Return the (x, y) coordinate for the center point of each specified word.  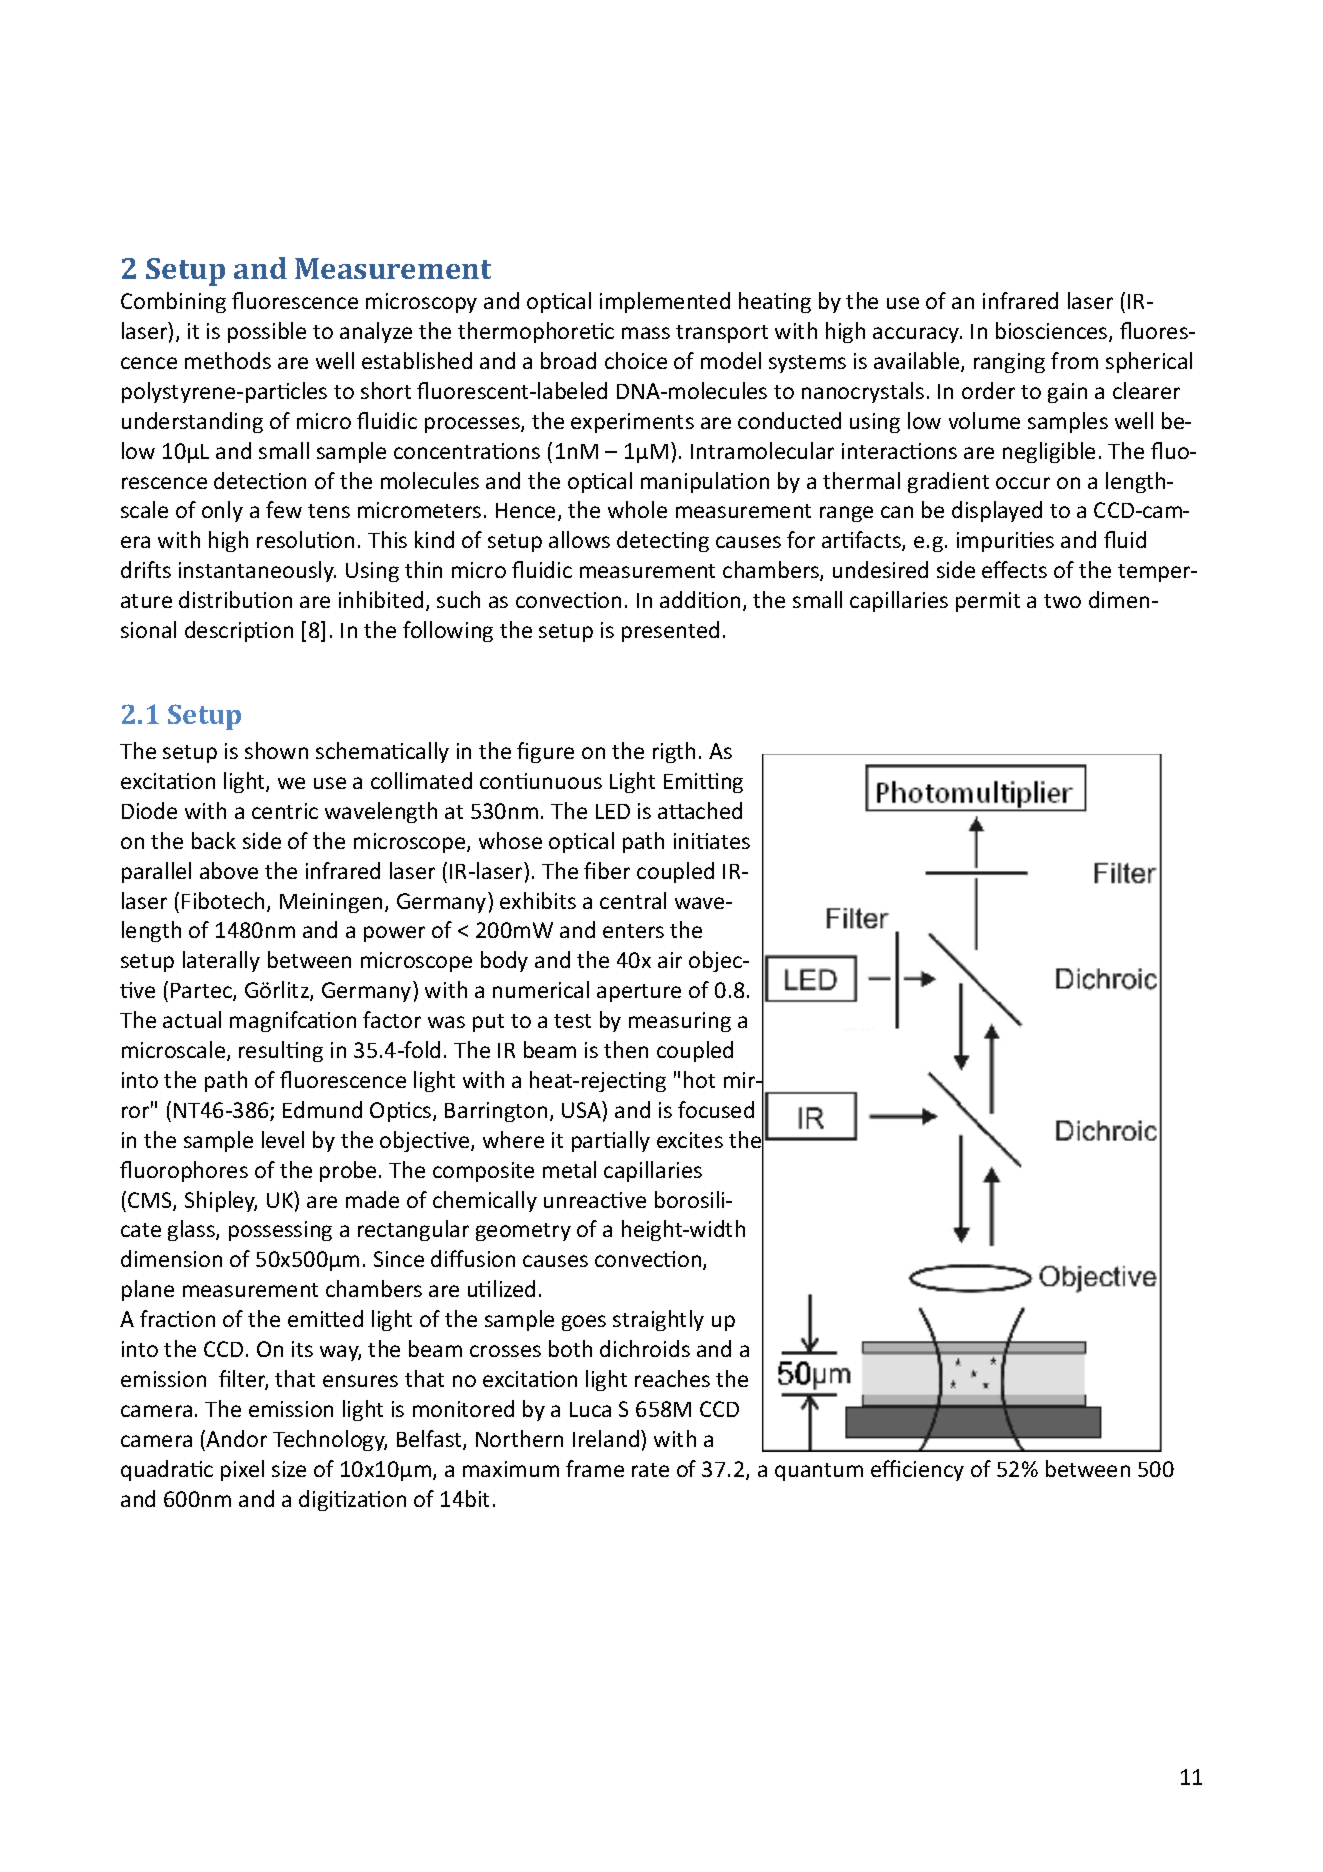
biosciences (1053, 332)
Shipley (221, 1201)
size (289, 1469)
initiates (712, 841)
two (1062, 601)
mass (646, 333)
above (229, 870)
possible (267, 332)
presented (670, 631)
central (633, 900)
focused (716, 1109)
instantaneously (257, 571)
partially (611, 1141)
